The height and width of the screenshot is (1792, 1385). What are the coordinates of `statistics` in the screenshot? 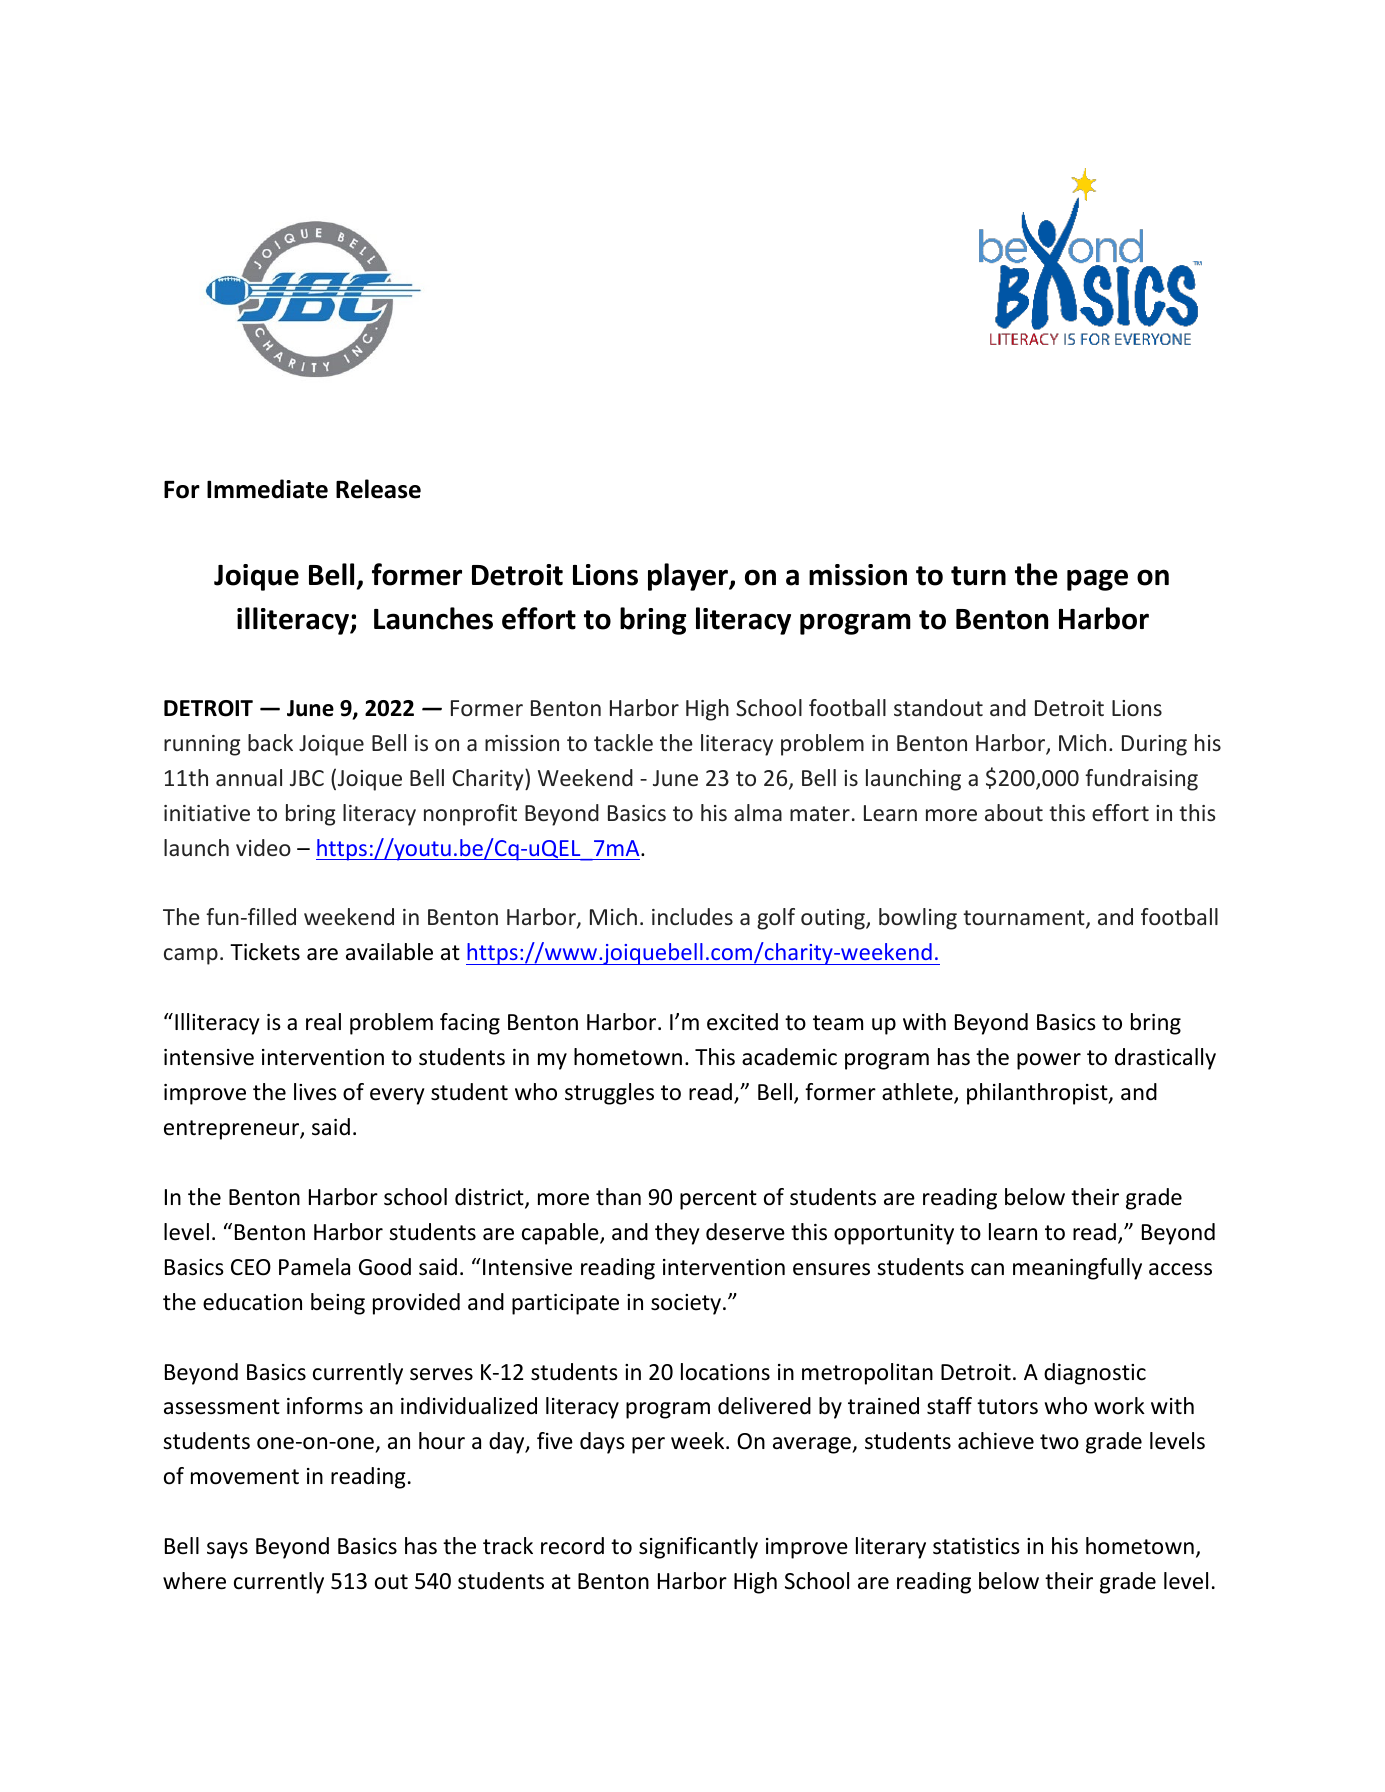 It's located at (976, 1546).
